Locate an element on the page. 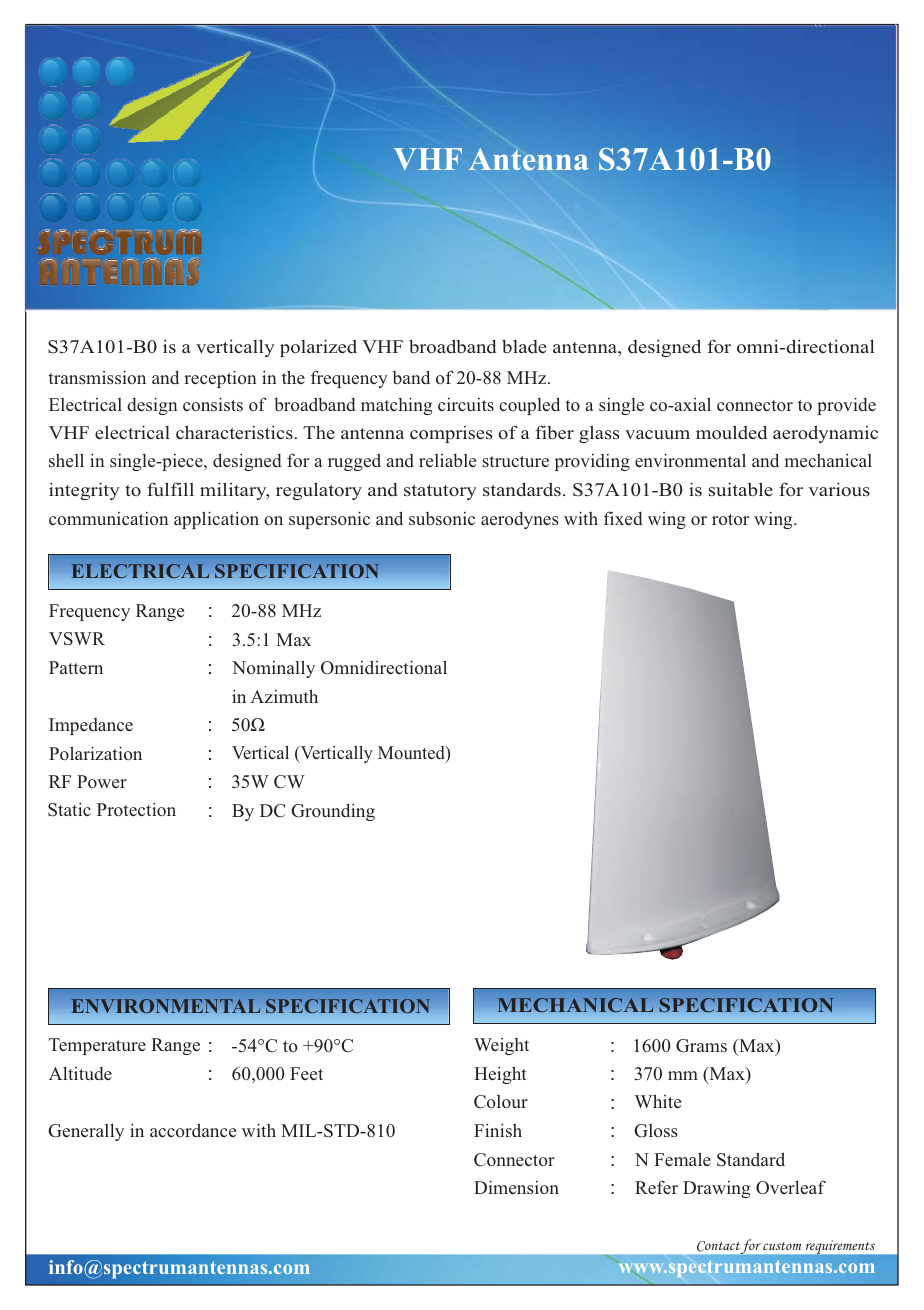 This image has width=924, height=1310. moulded is located at coordinates (731, 432).
